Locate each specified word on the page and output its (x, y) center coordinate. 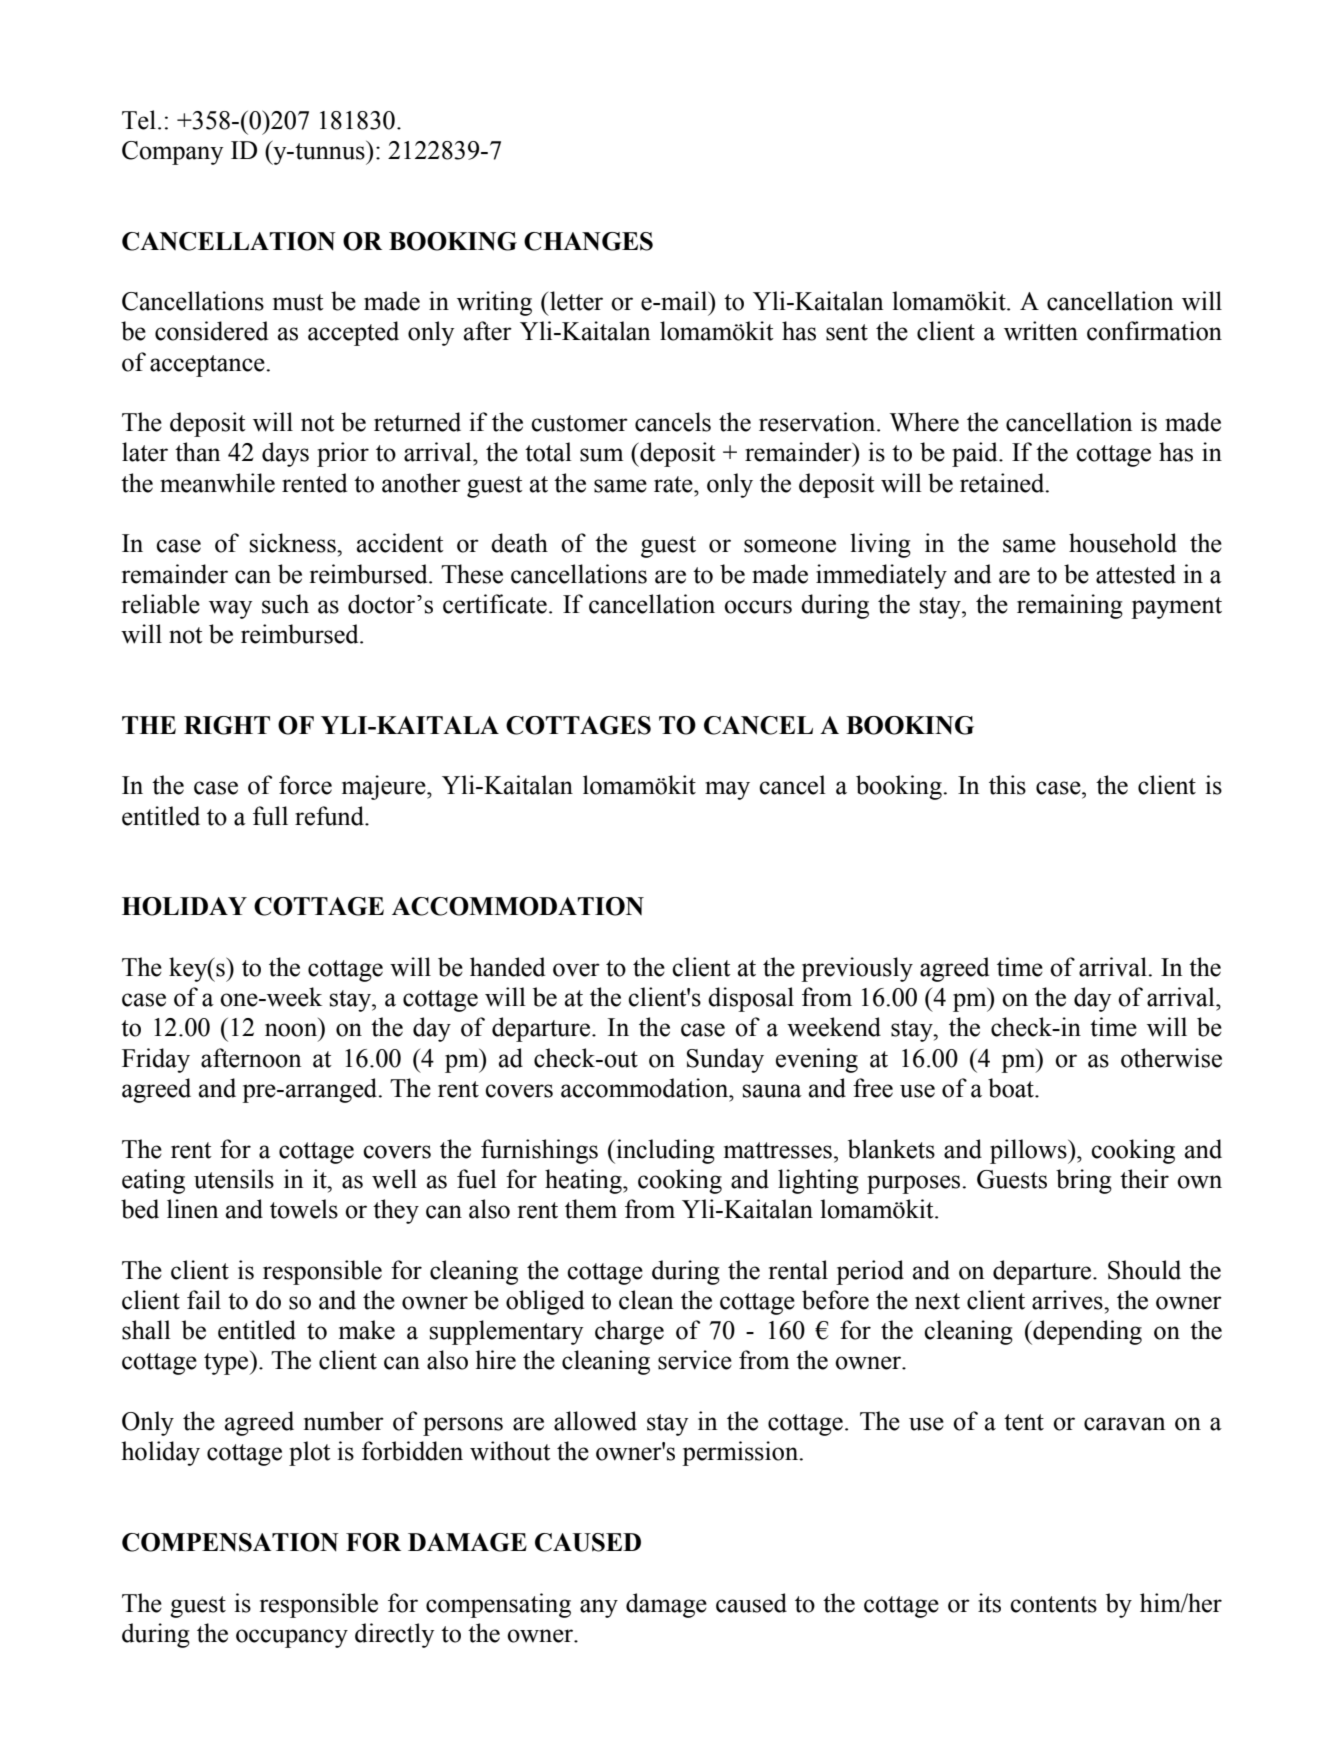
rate (674, 484)
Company (173, 153)
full (270, 816)
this (1007, 785)
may (727, 790)
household (1123, 543)
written (1041, 331)
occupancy (292, 1638)
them (591, 1209)
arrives (1068, 1300)
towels (304, 1209)
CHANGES (588, 241)
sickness (294, 543)
